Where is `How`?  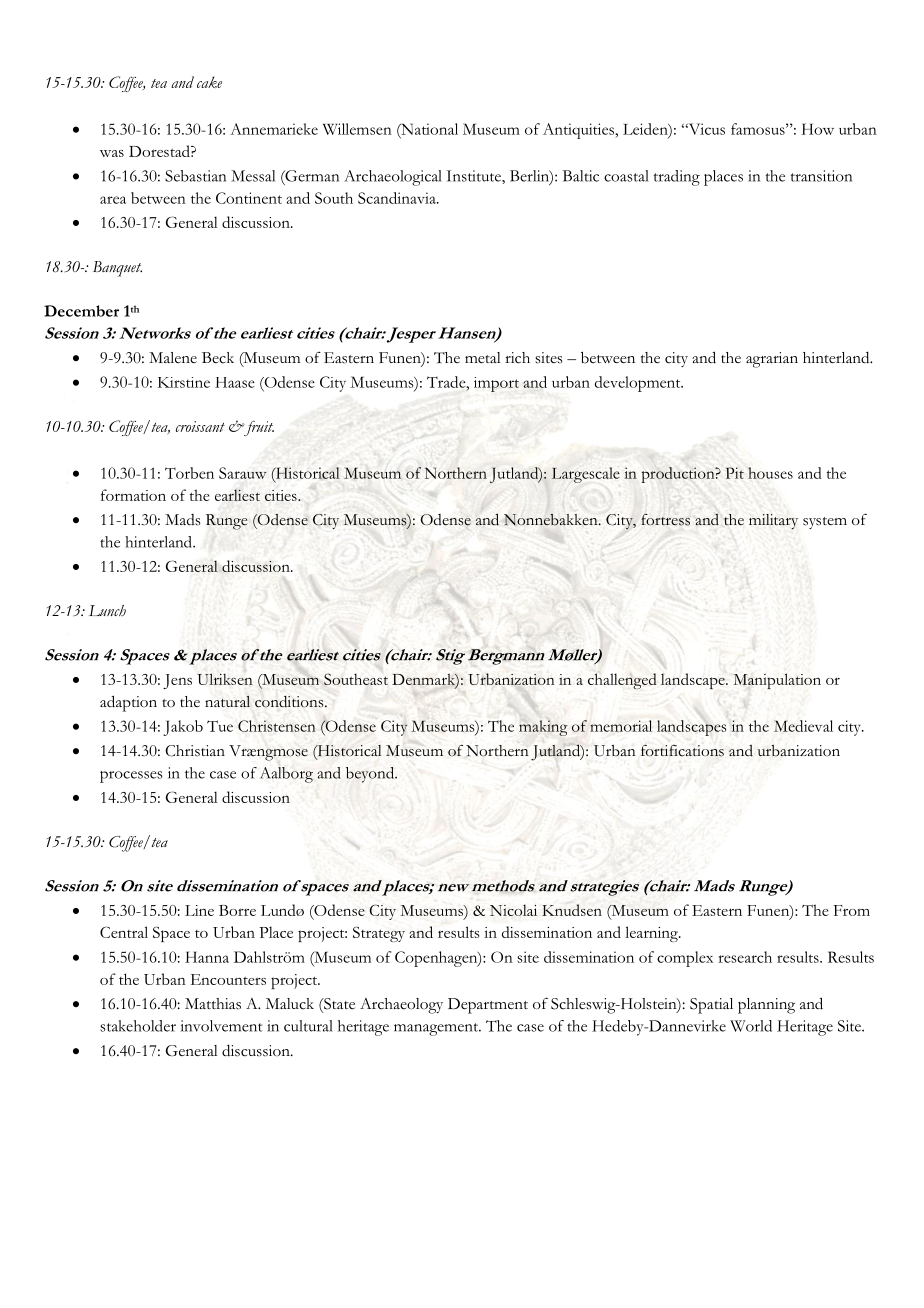 How is located at coordinates (818, 129).
